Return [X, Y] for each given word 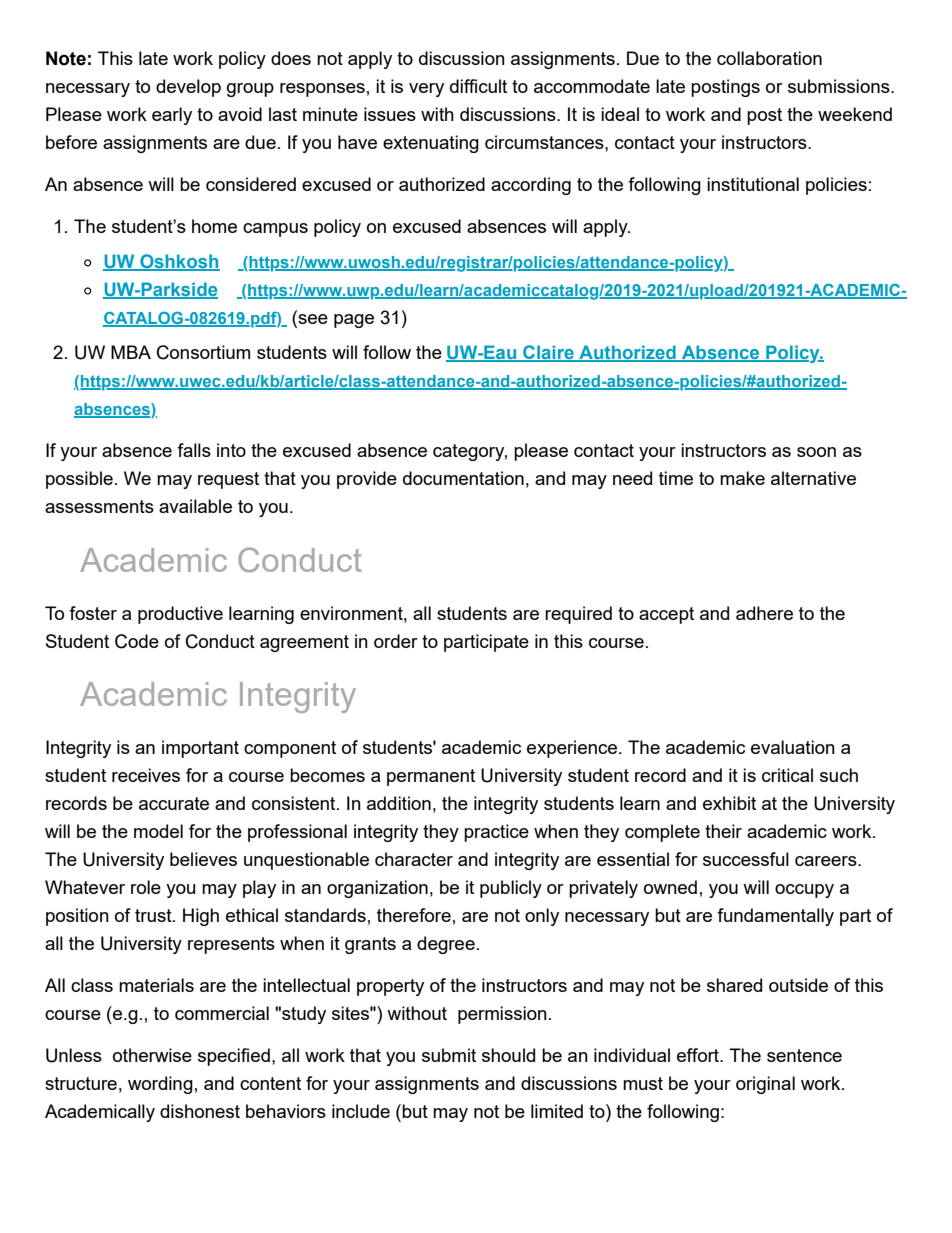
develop [188, 88]
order [396, 641]
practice [496, 833]
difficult [478, 86]
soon [816, 452]
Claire [548, 353]
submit [449, 1055]
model [158, 831]
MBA [131, 352]
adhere [764, 613]
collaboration [769, 58]
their [723, 831]
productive [180, 615]
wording [160, 1085]
